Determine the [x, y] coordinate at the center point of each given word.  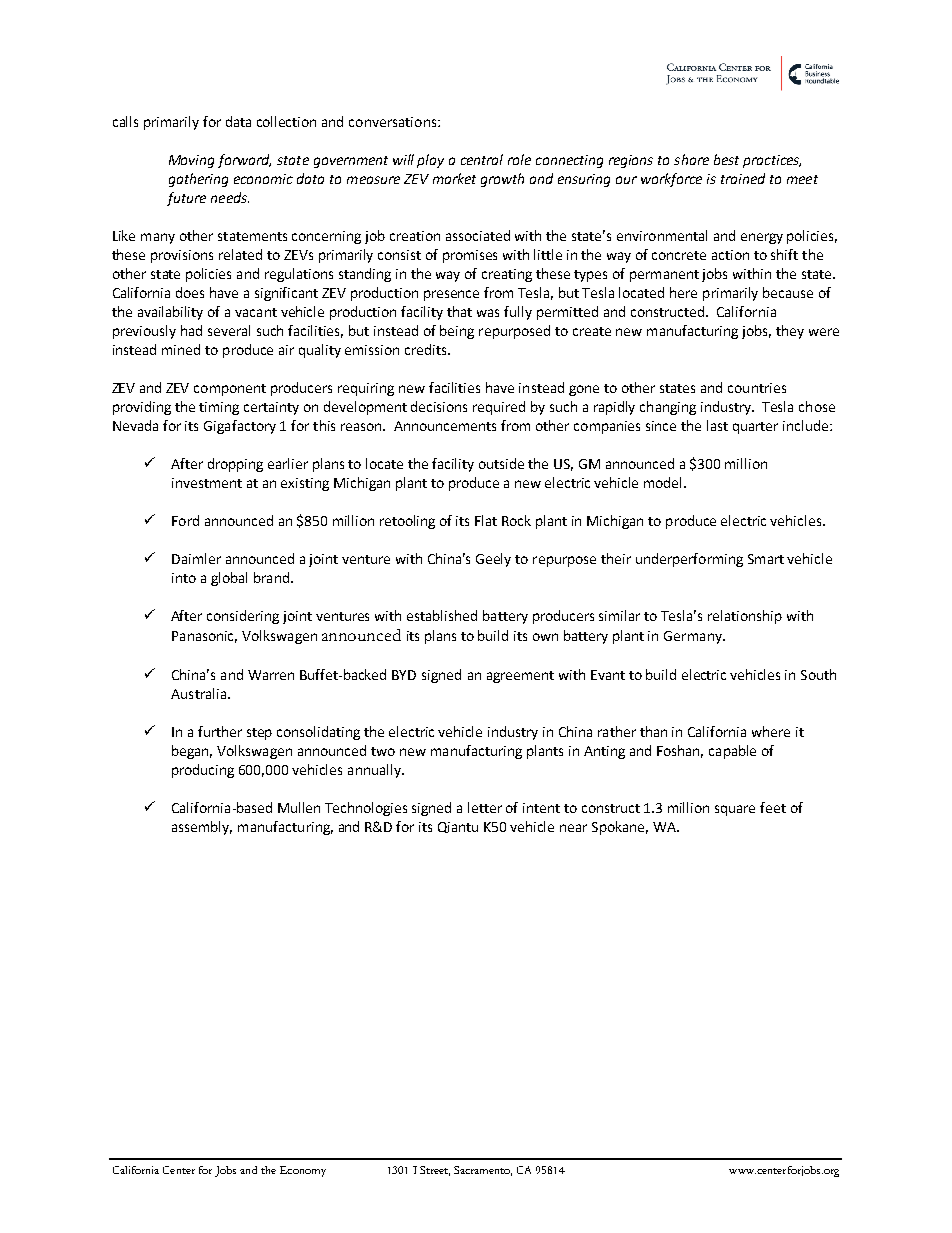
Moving [191, 161]
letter [485, 807]
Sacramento [483, 1171]
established [442, 615]
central [482, 159]
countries [757, 388]
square [735, 810]
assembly [202, 828]
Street [435, 1171]
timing [219, 408]
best [726, 159]
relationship [745, 617]
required [499, 408]
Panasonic [204, 637]
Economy [303, 1171]
